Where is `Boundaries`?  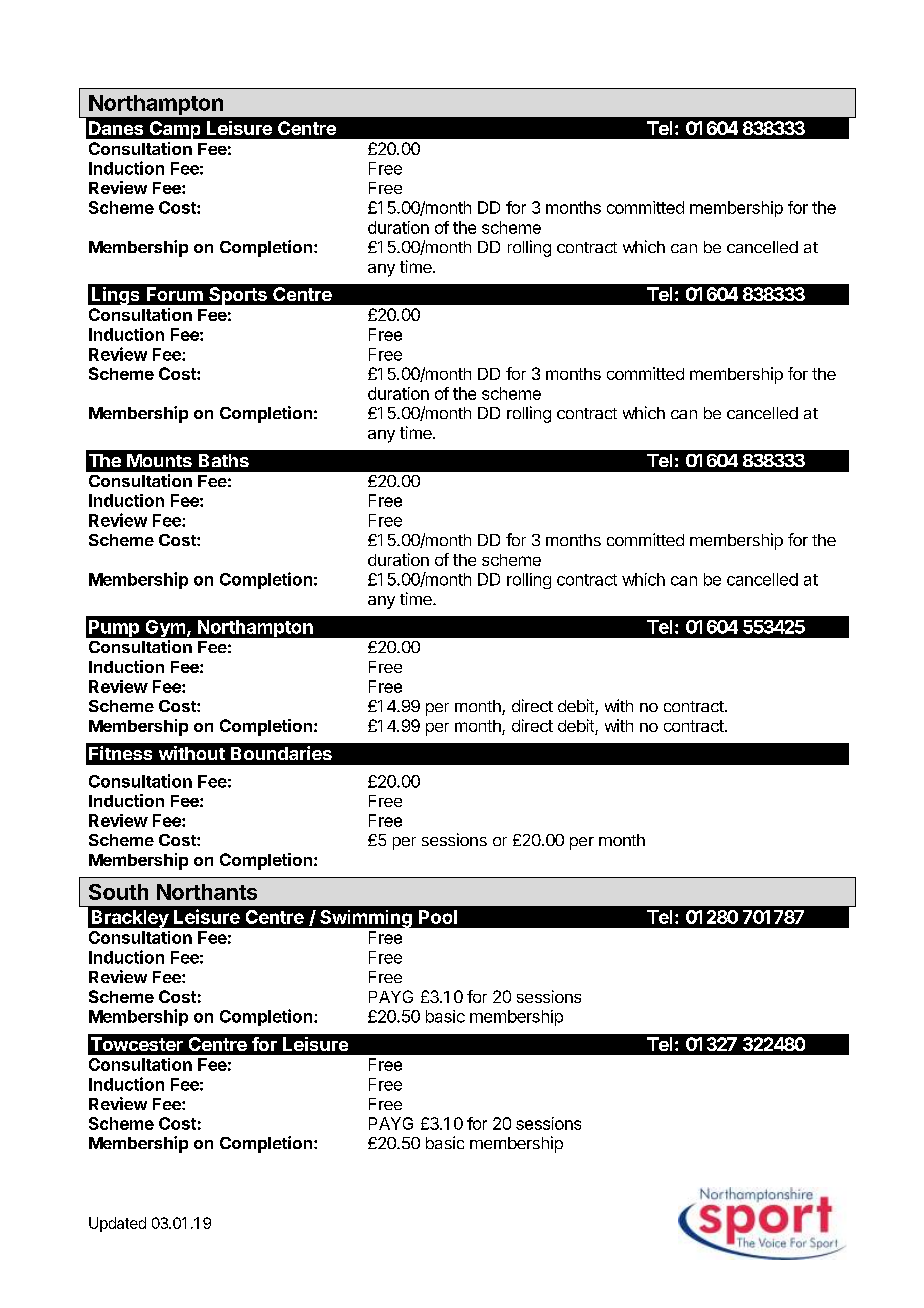 Boundaries is located at coordinates (281, 753).
